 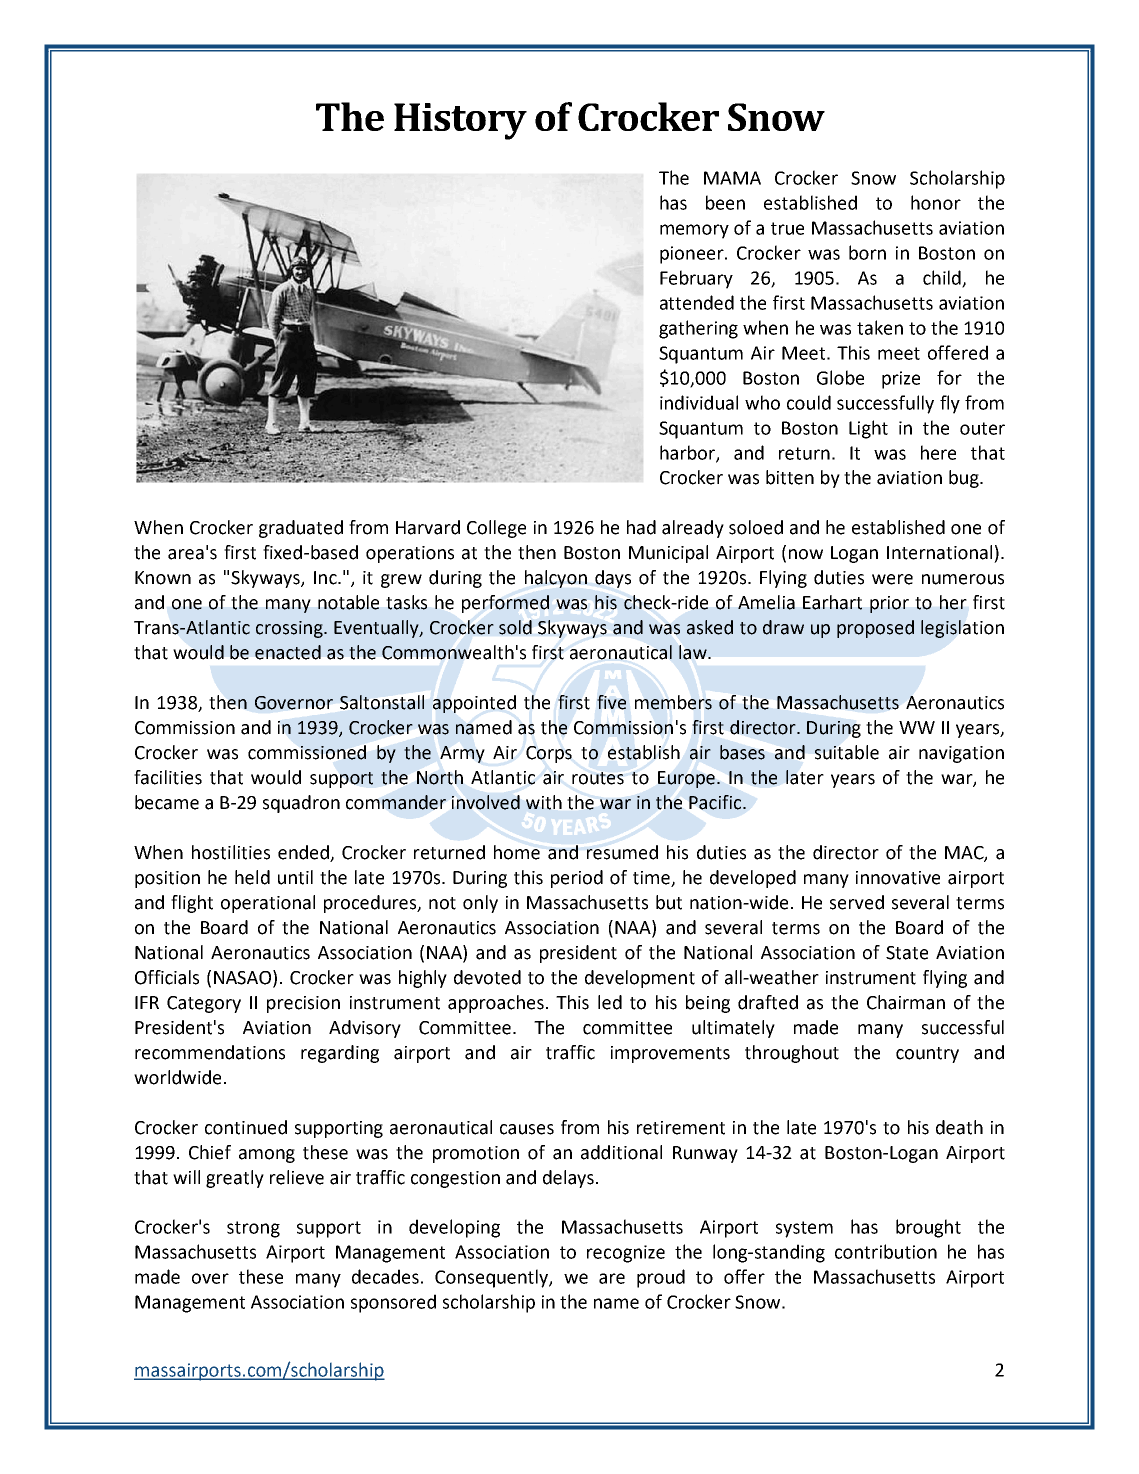 What do you see at coordinates (847, 752) in the page?
I see `suitable` at bounding box center [847, 752].
